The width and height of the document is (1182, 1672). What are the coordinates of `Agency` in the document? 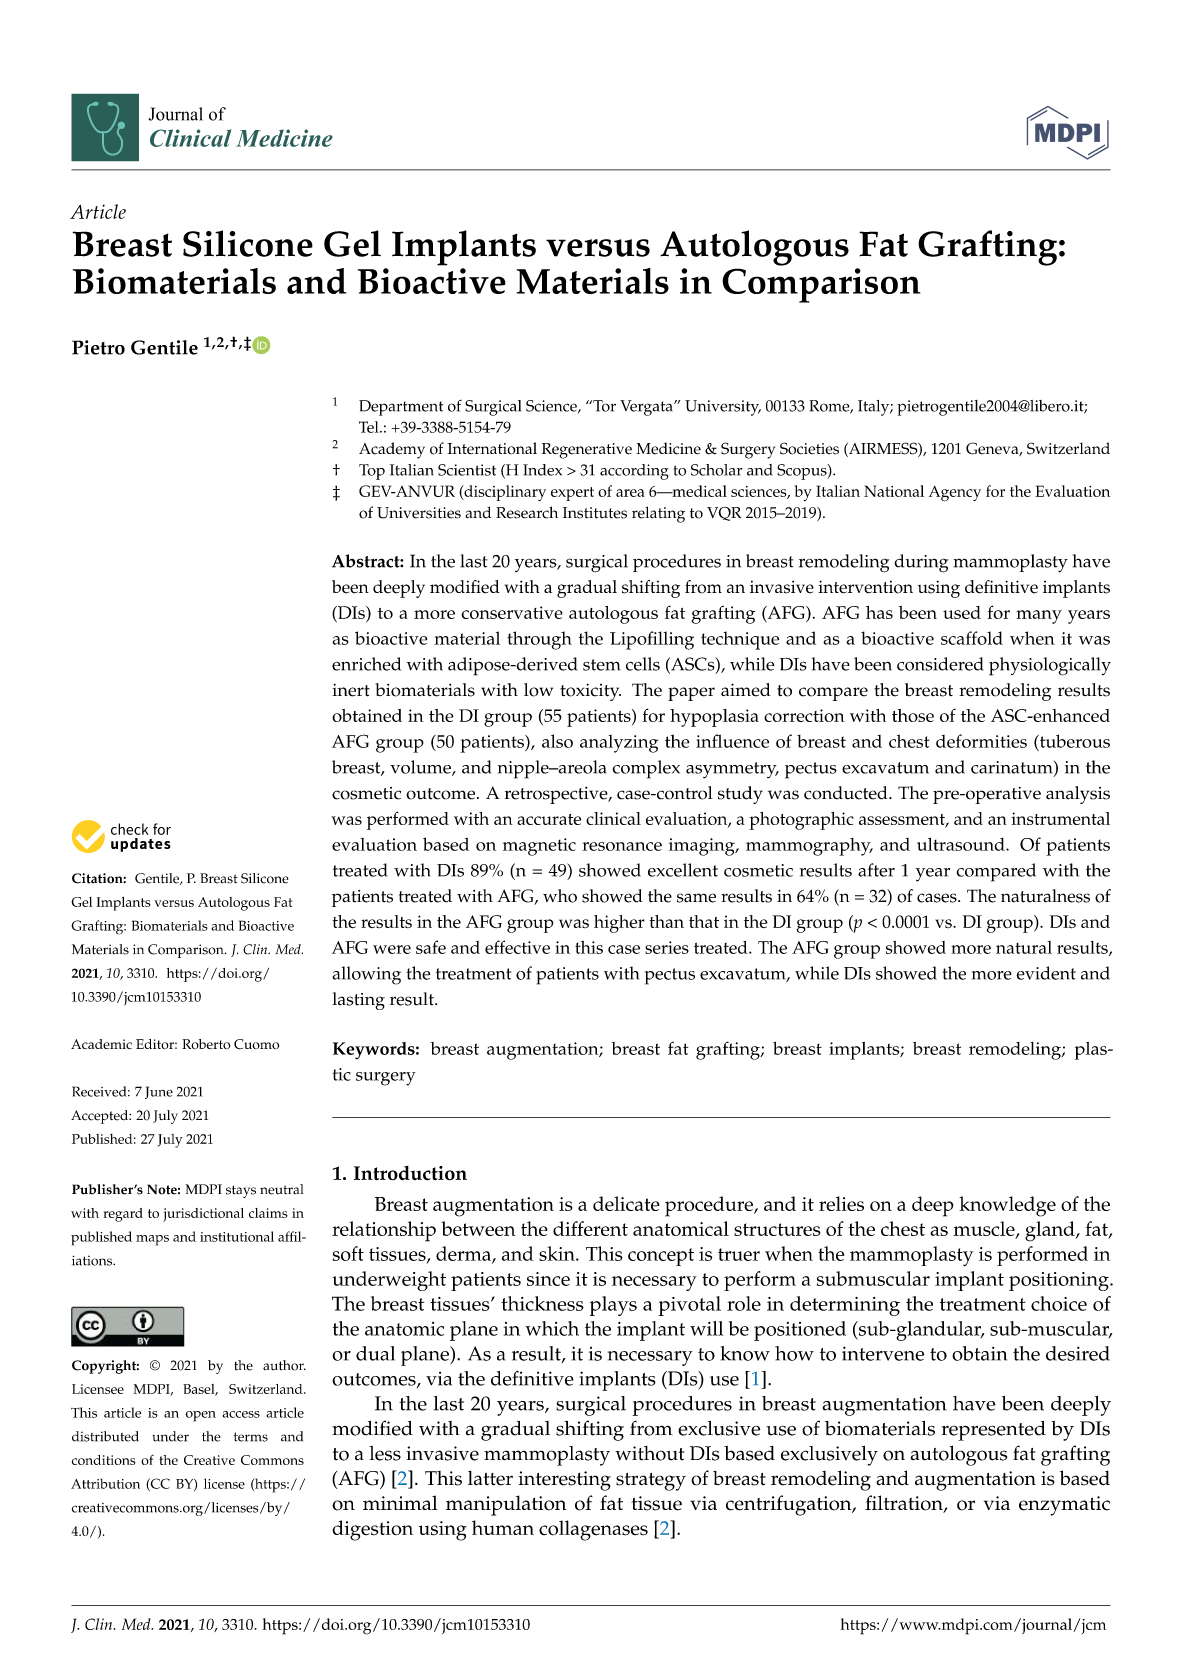 It's located at (955, 493).
